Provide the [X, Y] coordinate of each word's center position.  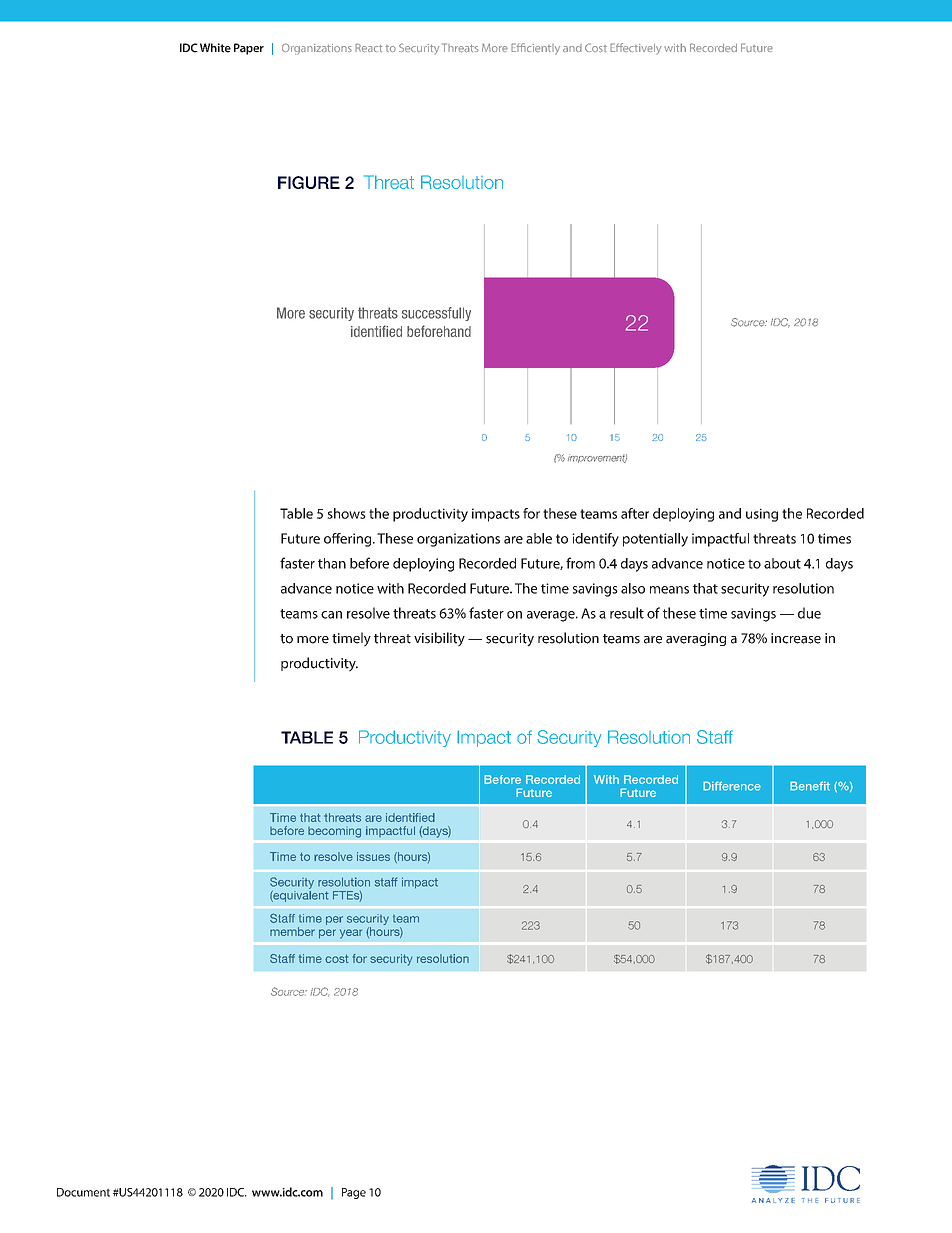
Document [83, 1192]
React [368, 47]
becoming [334, 832]
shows [346, 513]
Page [354, 1193]
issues [373, 856]
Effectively [635, 49]
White [215, 48]
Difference [732, 786]
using [762, 515]
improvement [597, 458]
